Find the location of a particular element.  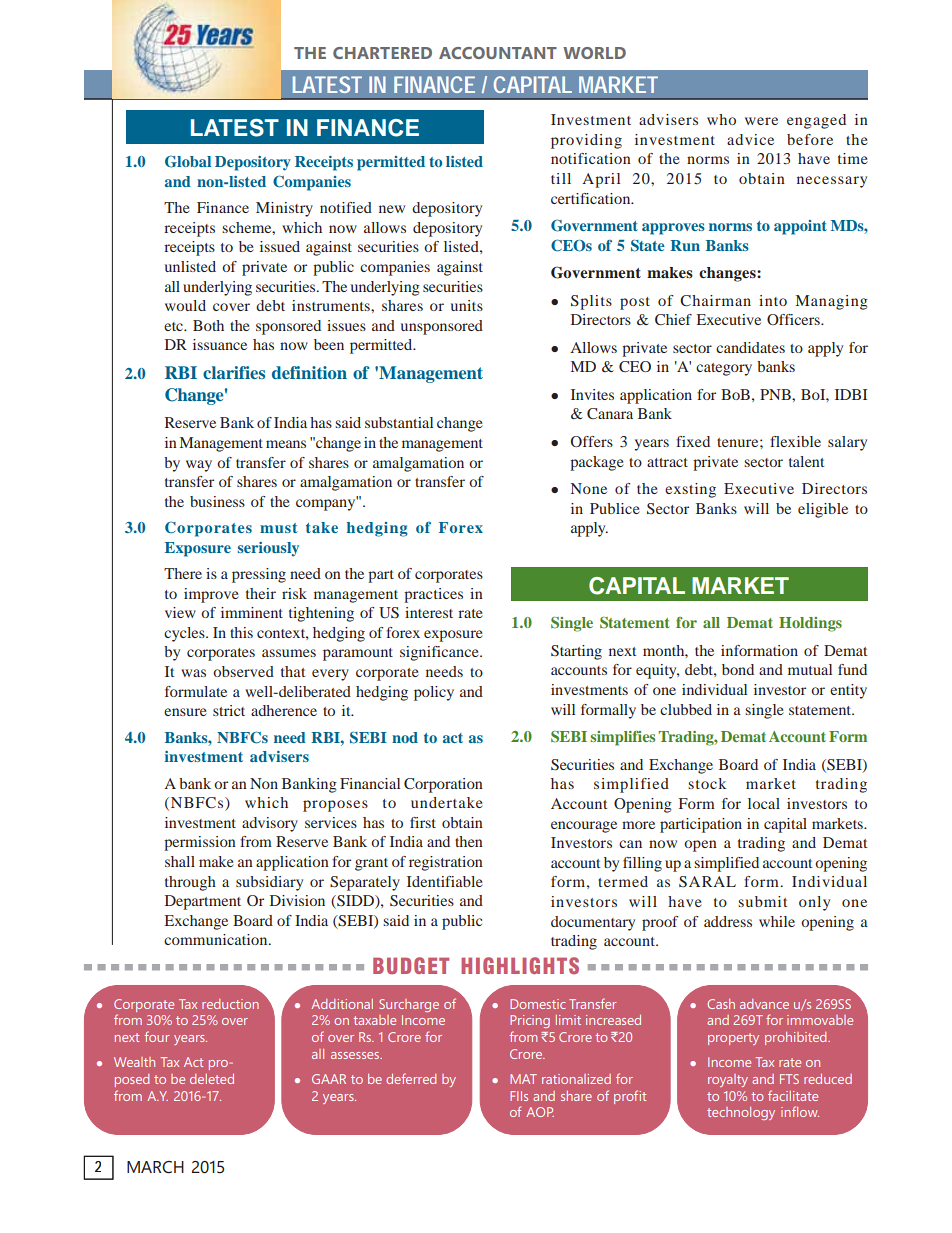

Global is located at coordinates (188, 162).
